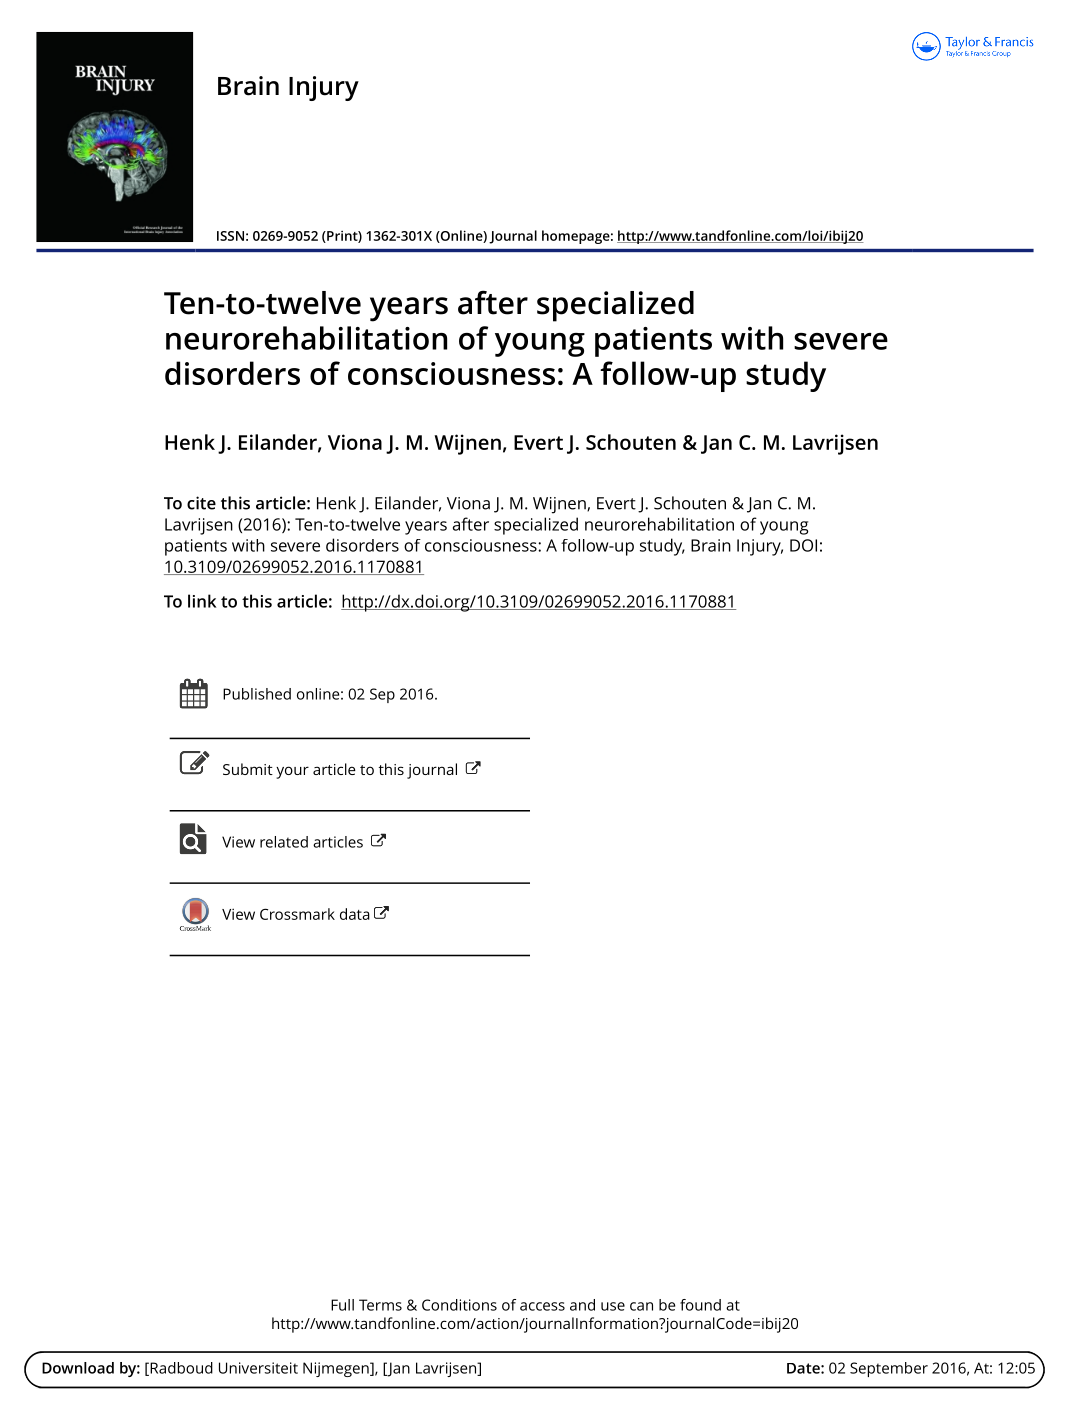 Image resolution: width=1070 pixels, height=1405 pixels. Describe the element at coordinates (889, 1369) in the screenshot. I see `September` at that location.
